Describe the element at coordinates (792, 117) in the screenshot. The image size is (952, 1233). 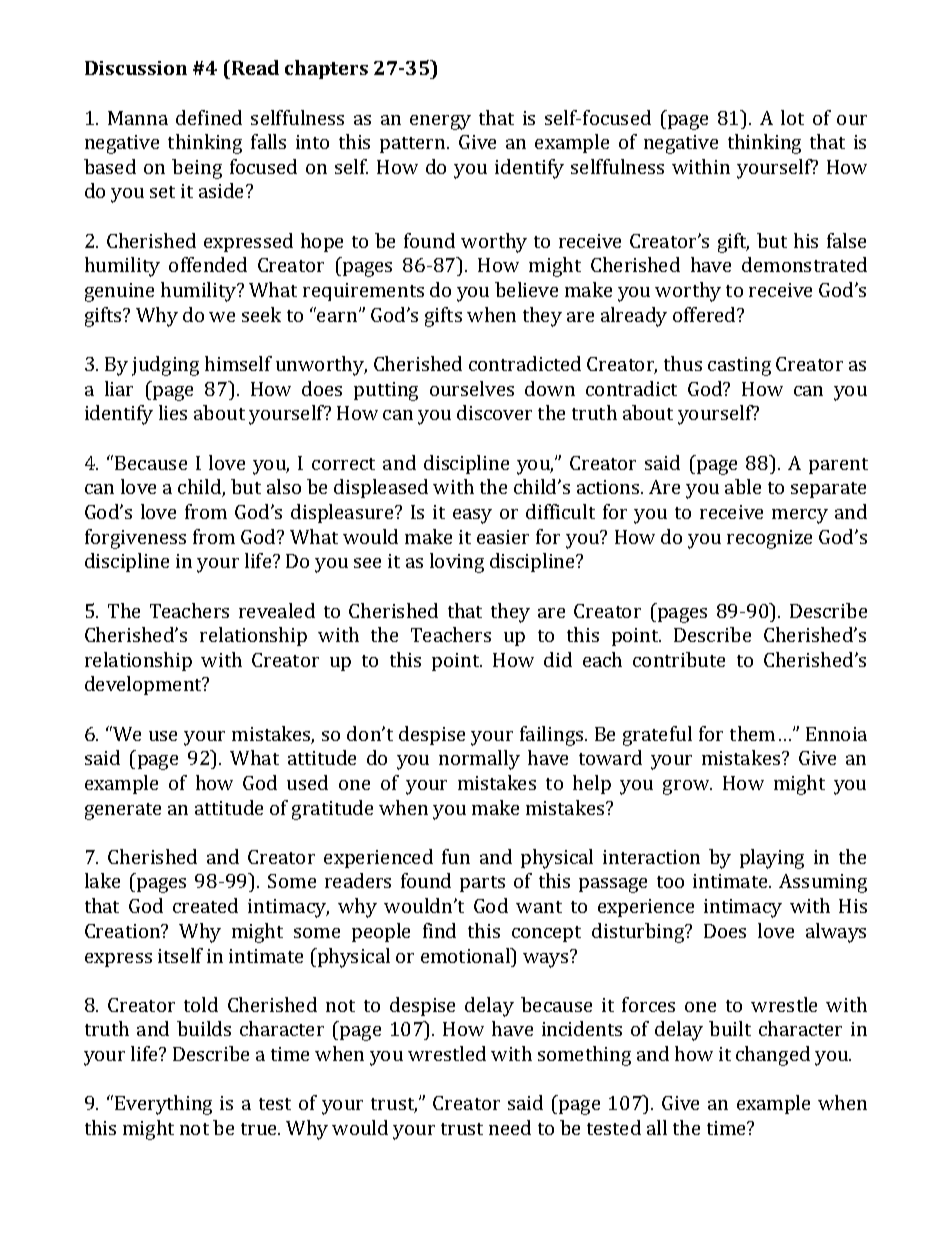
I see `lot` at that location.
